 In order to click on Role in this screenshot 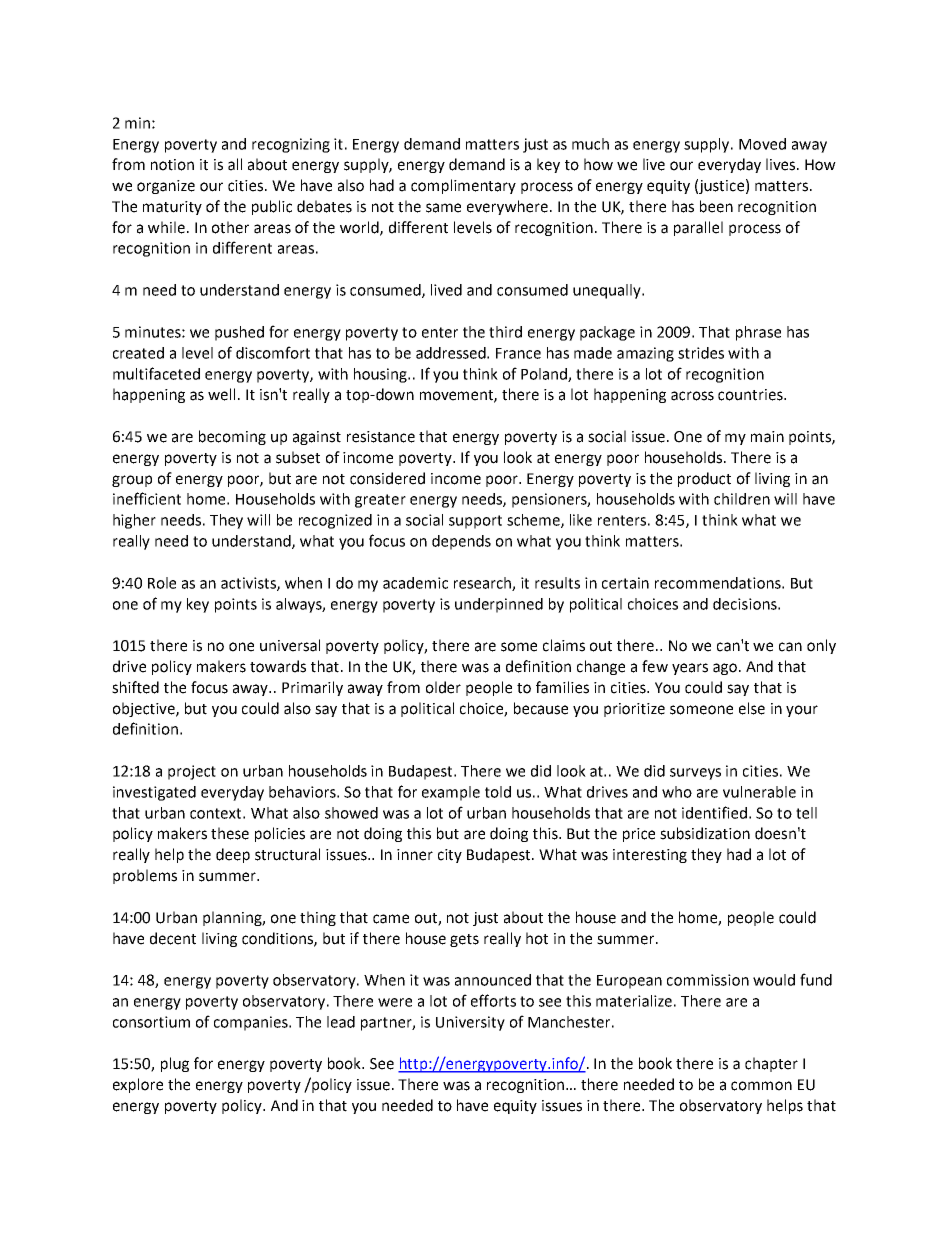, I will do `click(162, 583)`.
